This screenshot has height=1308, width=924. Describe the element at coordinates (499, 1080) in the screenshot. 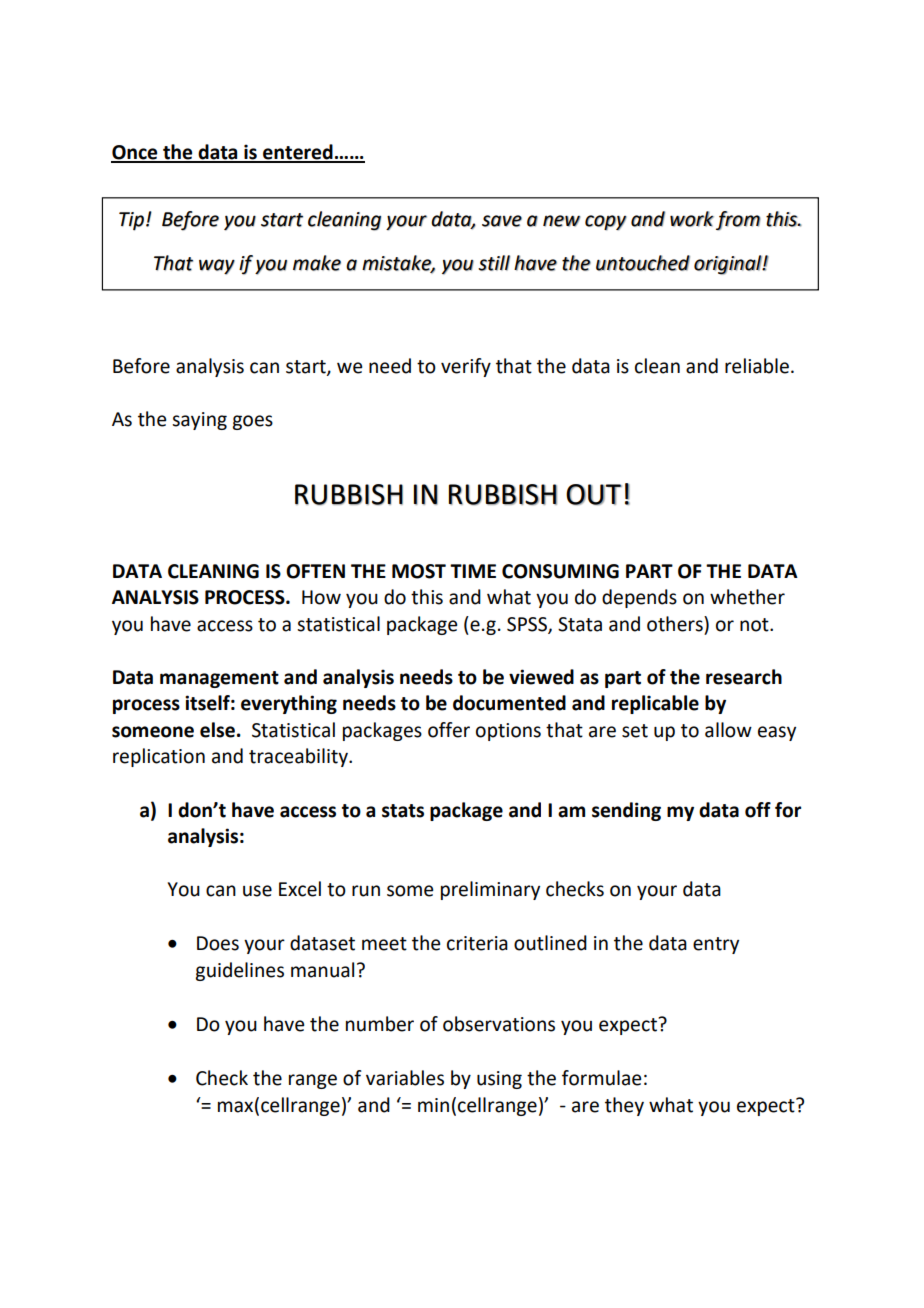

I see `using` at that location.
